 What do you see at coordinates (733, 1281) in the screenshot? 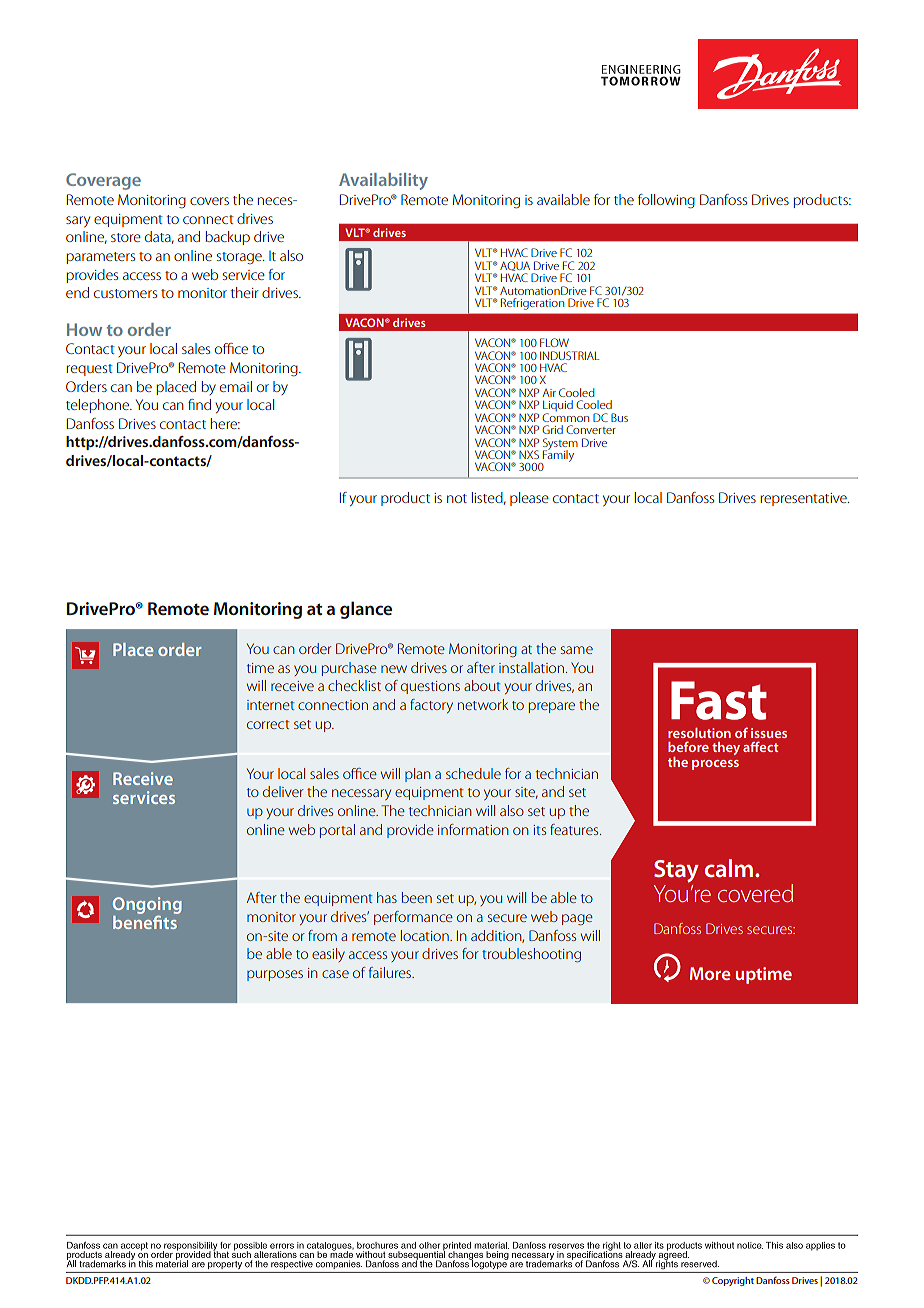
I see `Copyright` at bounding box center [733, 1281].
